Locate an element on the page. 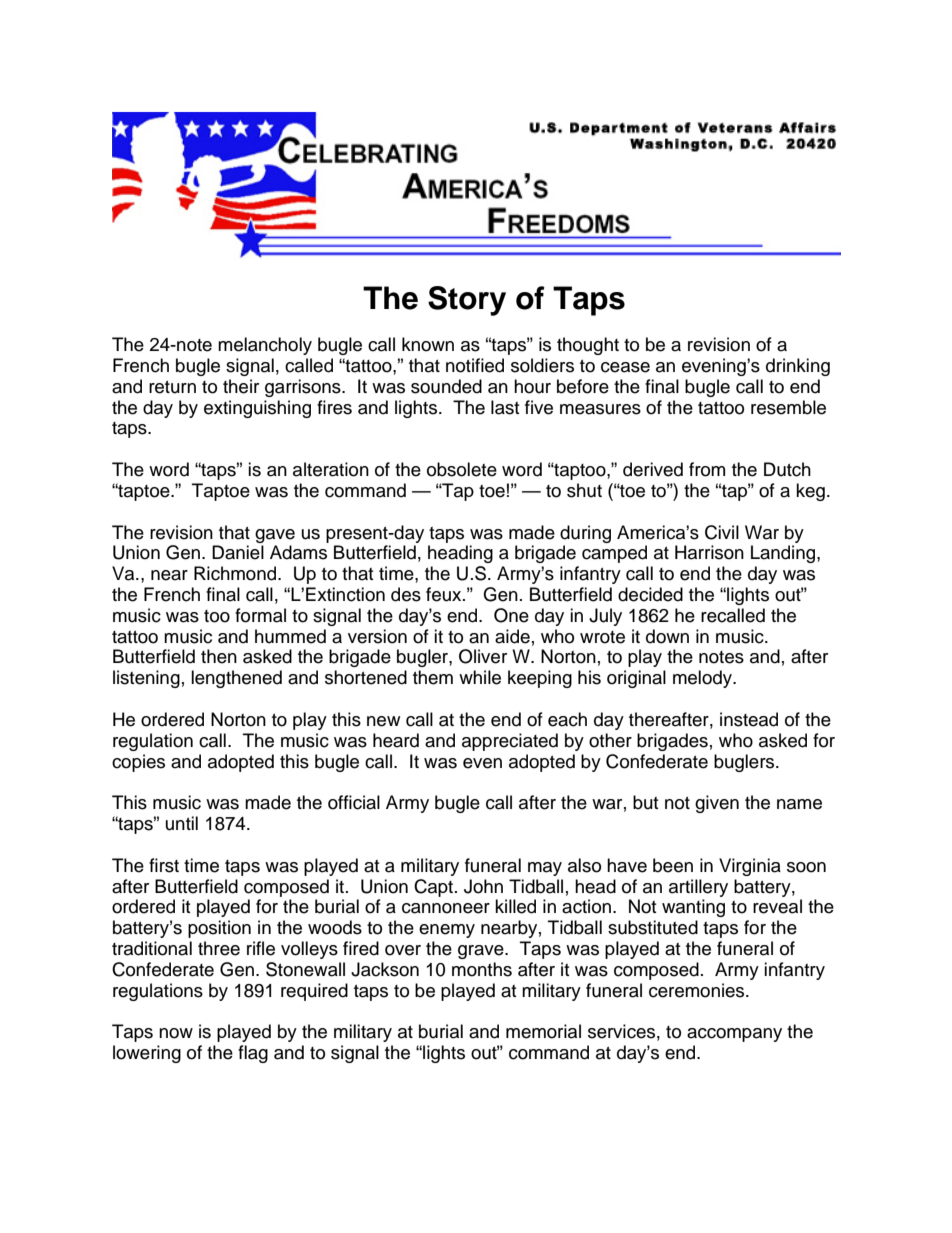 Image resolution: width=952 pixels, height=1233 pixels. Story is located at coordinates (467, 301).
